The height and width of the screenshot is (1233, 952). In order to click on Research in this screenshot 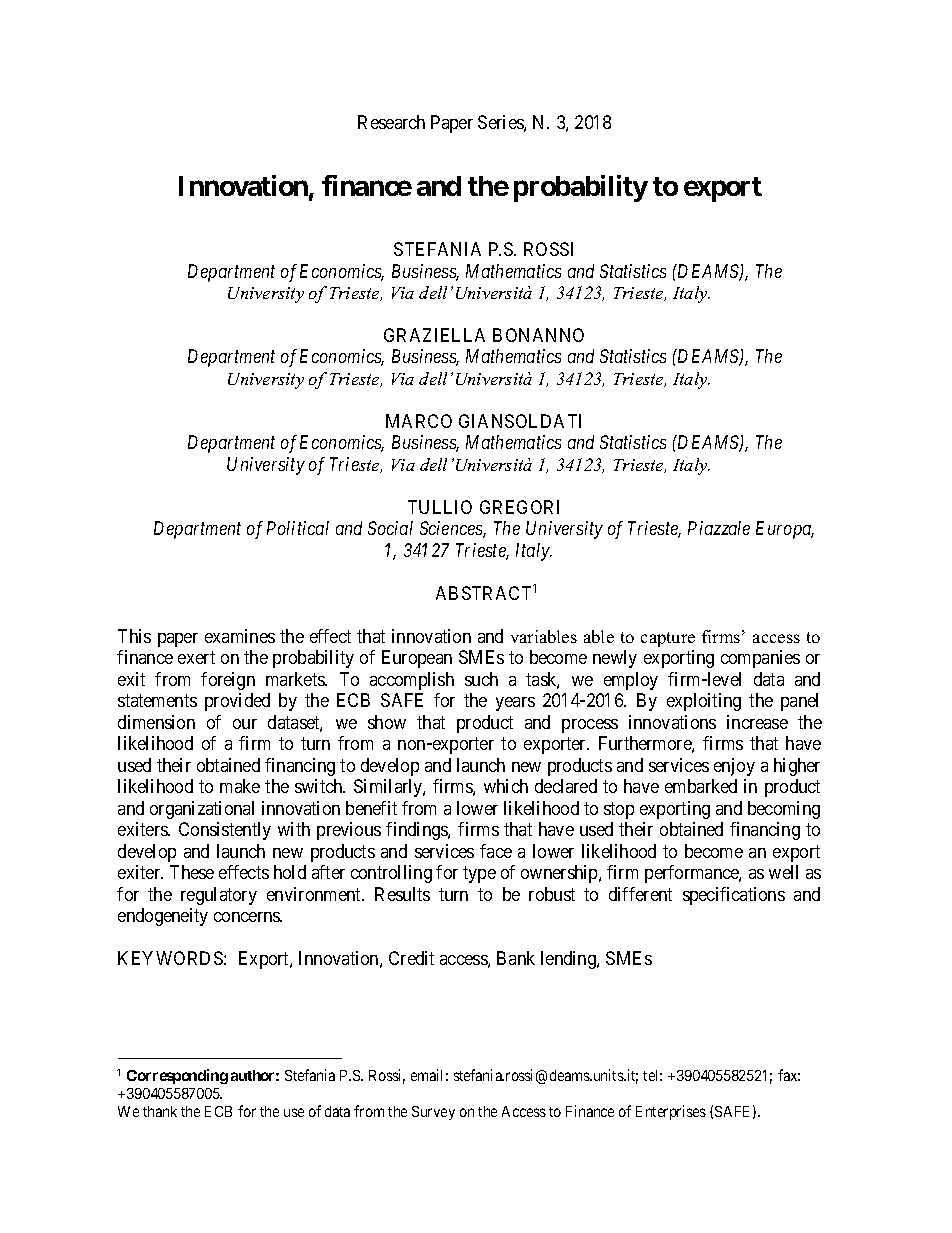, I will do `click(391, 122)`.
